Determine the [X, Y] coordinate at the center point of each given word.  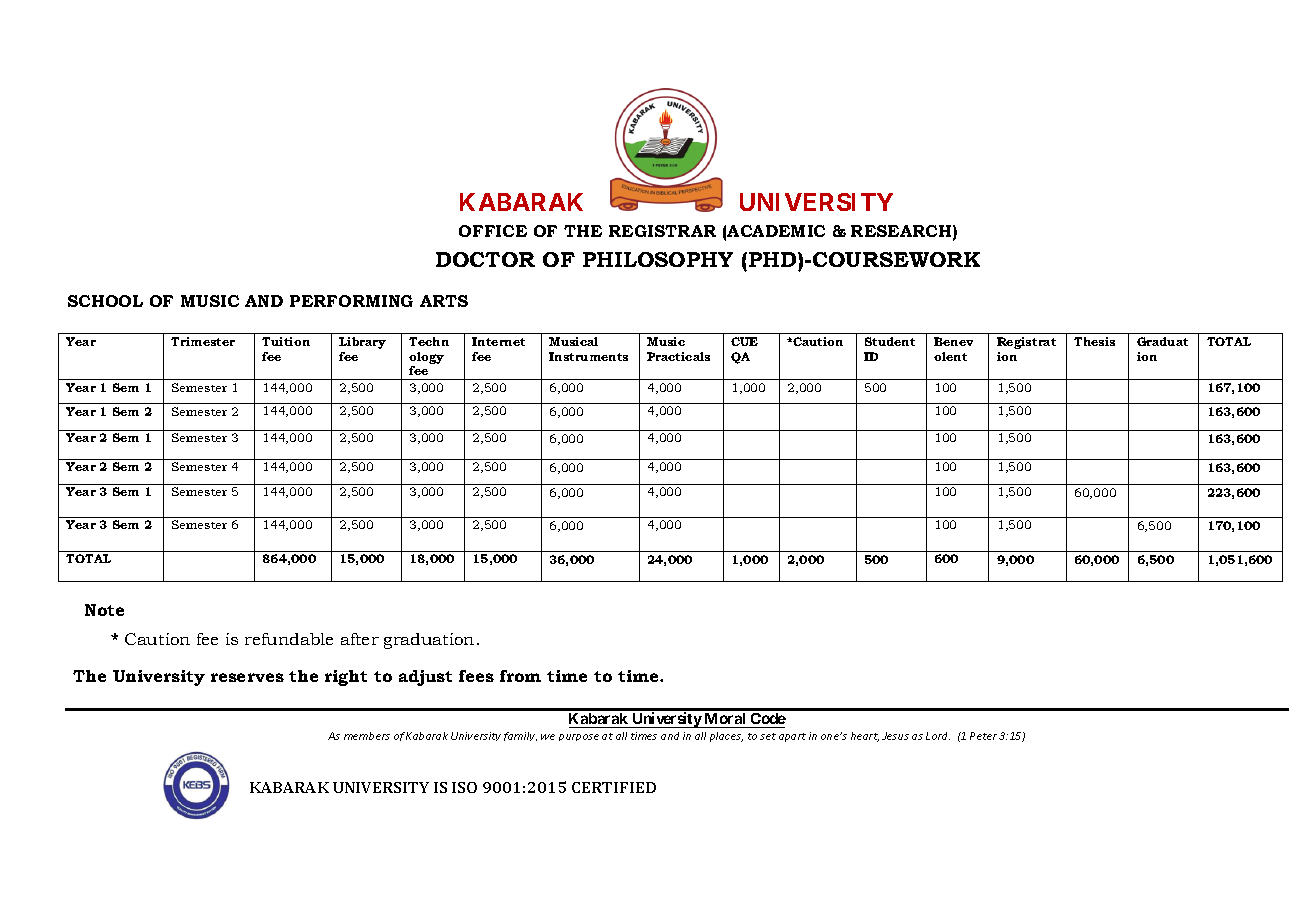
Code [767, 720]
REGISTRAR [662, 231]
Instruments [588, 356]
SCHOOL [105, 301]
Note [104, 610]
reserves [247, 677]
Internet [498, 341]
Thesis [1094, 341]
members [367, 736]
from [520, 676]
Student [890, 341]
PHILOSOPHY [658, 259]
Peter [983, 736]
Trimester [203, 341]
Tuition [286, 341]
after [360, 639]
